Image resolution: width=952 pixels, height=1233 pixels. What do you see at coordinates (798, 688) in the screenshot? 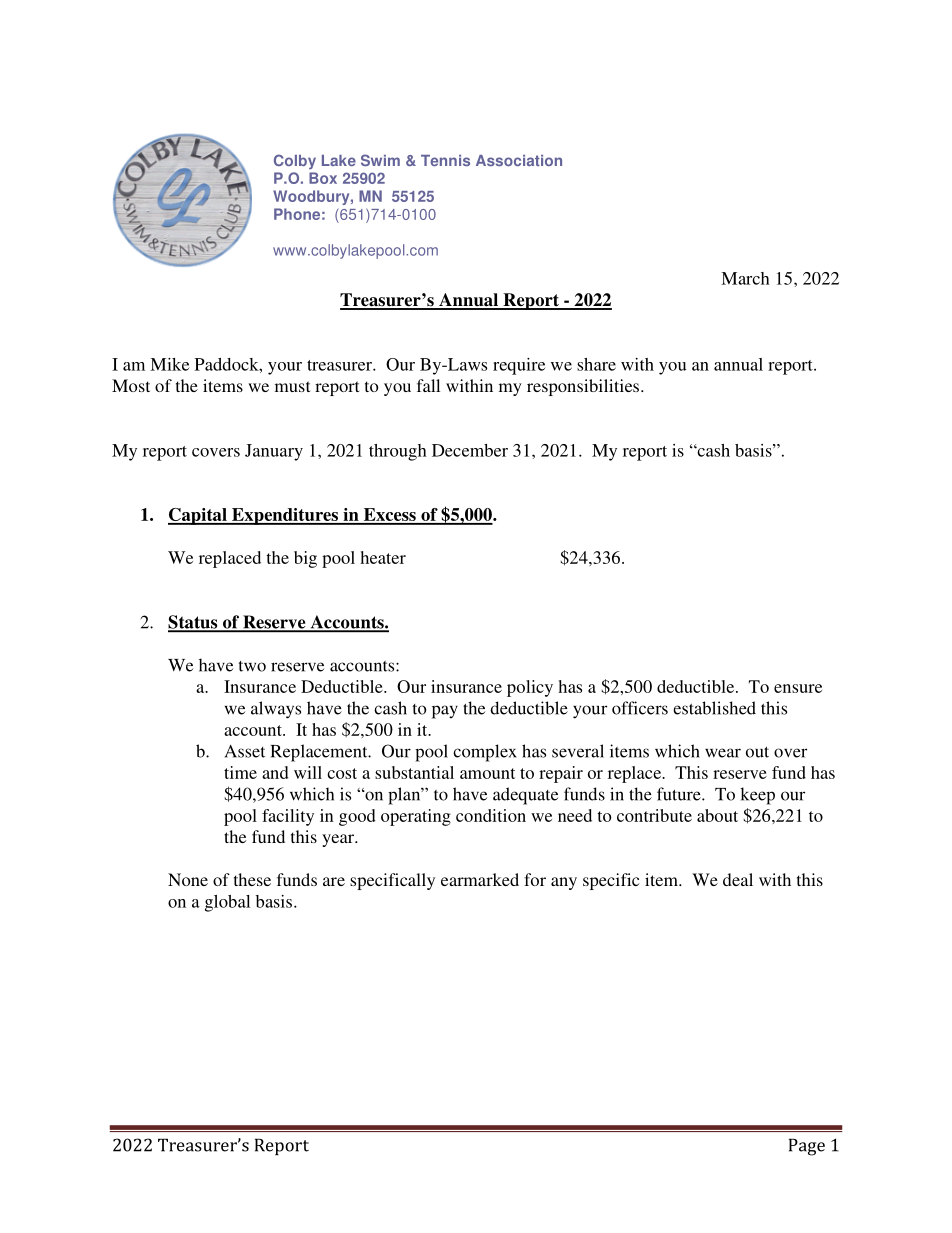
I see `ensure` at bounding box center [798, 688].
